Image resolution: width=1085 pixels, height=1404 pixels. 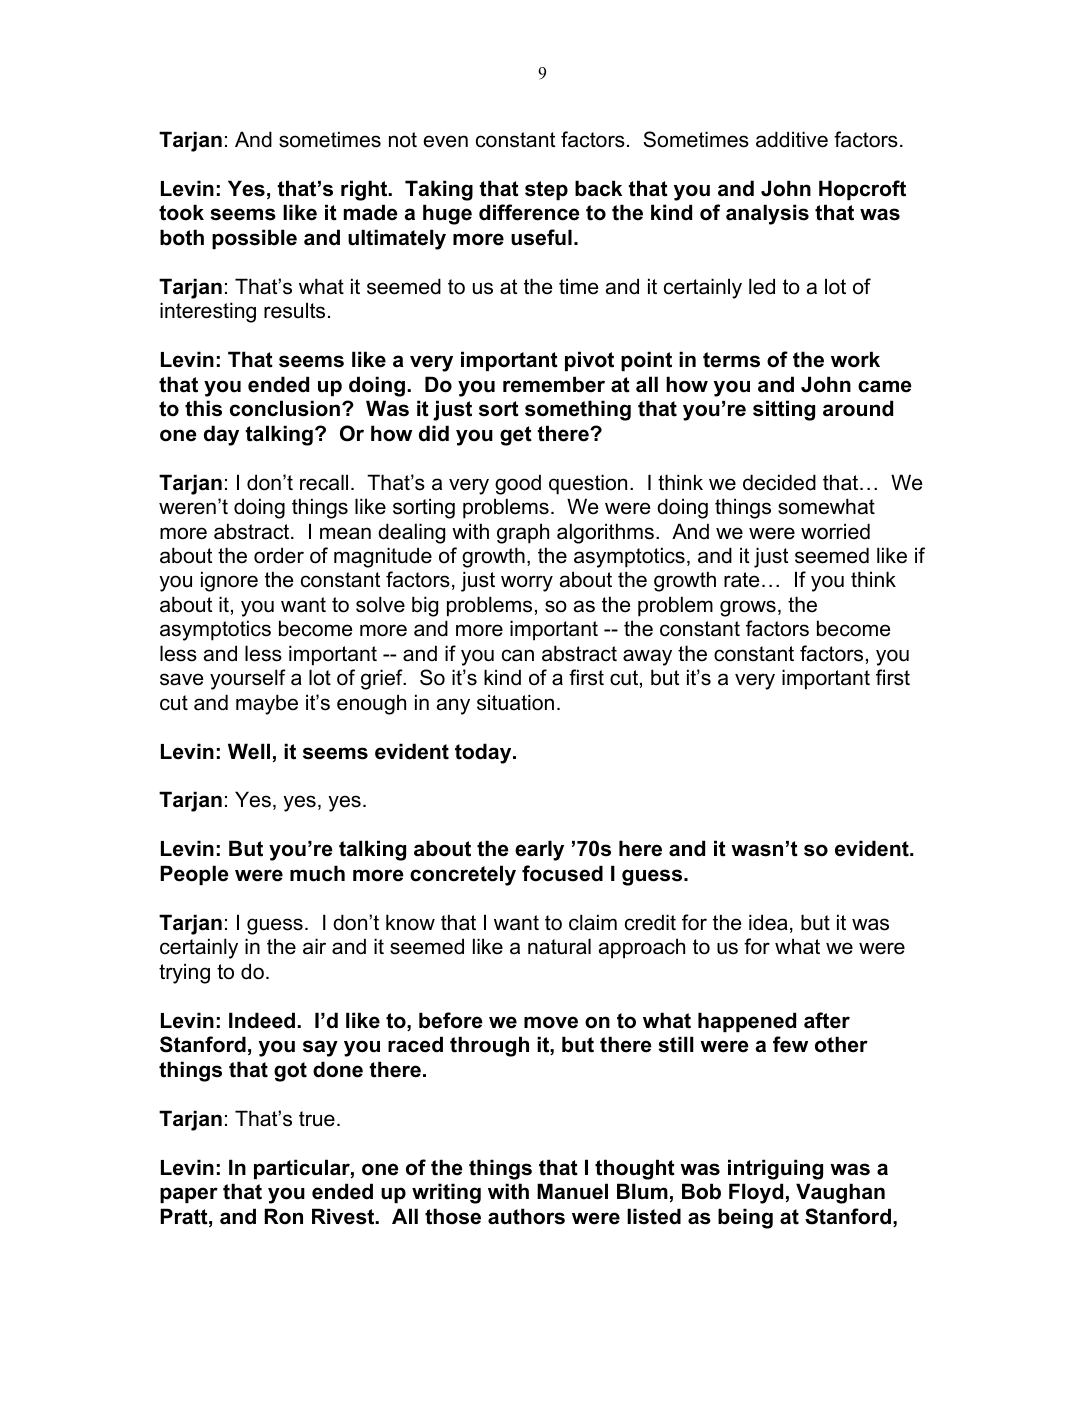 I want to click on get, so click(x=516, y=436).
